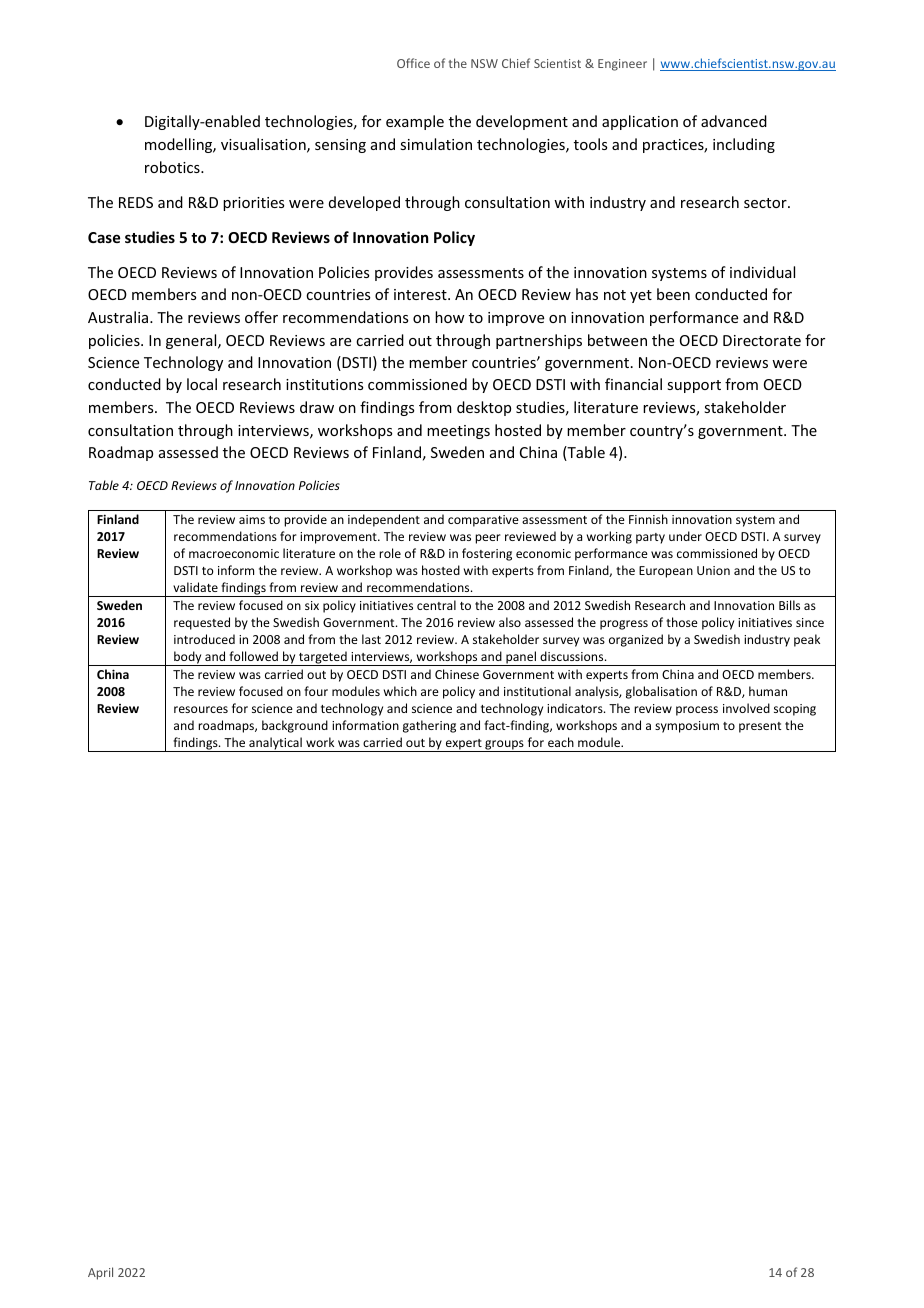  What do you see at coordinates (760, 727) in the screenshot?
I see `present` at bounding box center [760, 727].
